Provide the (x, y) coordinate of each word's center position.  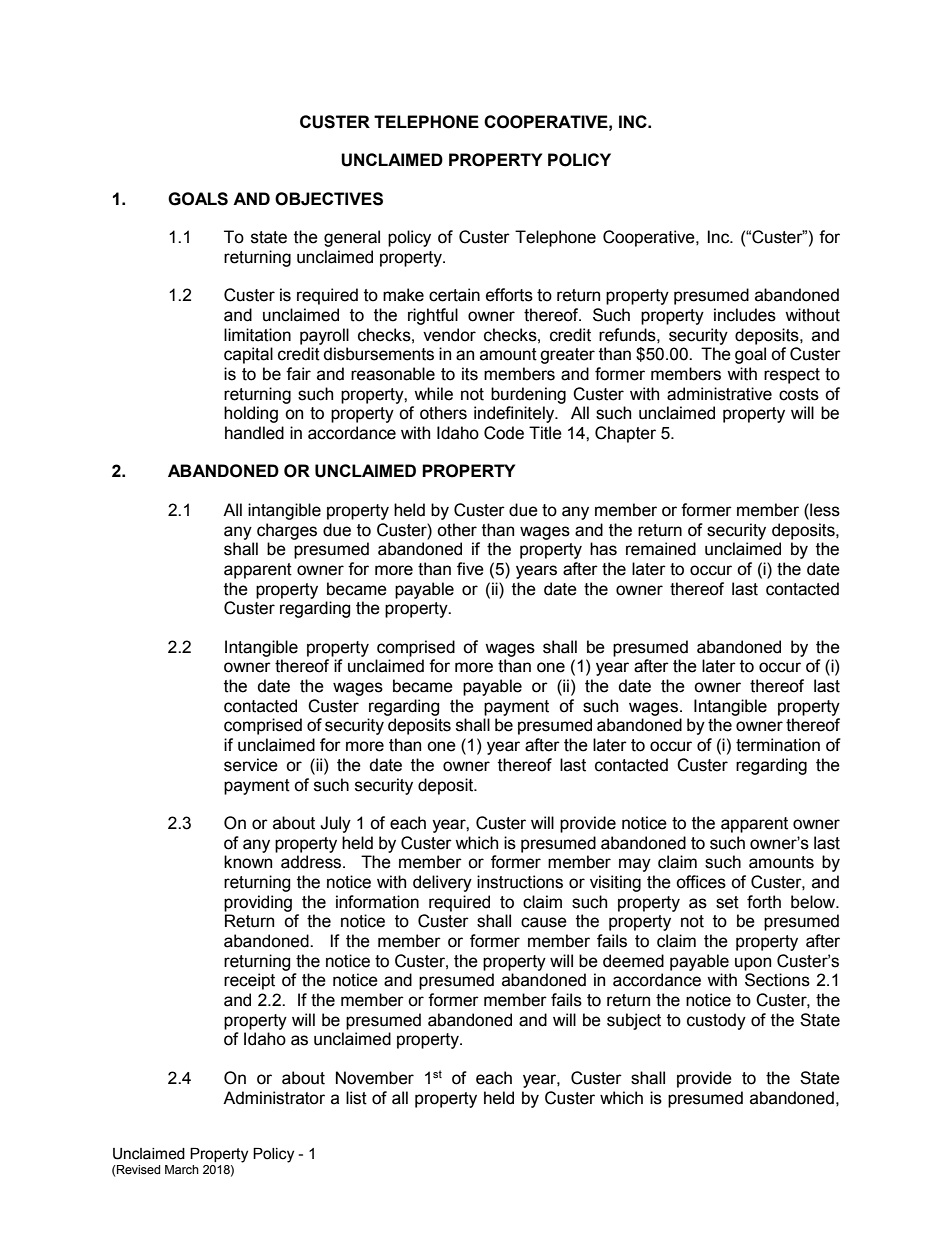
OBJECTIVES (329, 199)
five (470, 569)
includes (745, 315)
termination (778, 745)
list (356, 1098)
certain (454, 295)
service (251, 765)
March (182, 1169)
